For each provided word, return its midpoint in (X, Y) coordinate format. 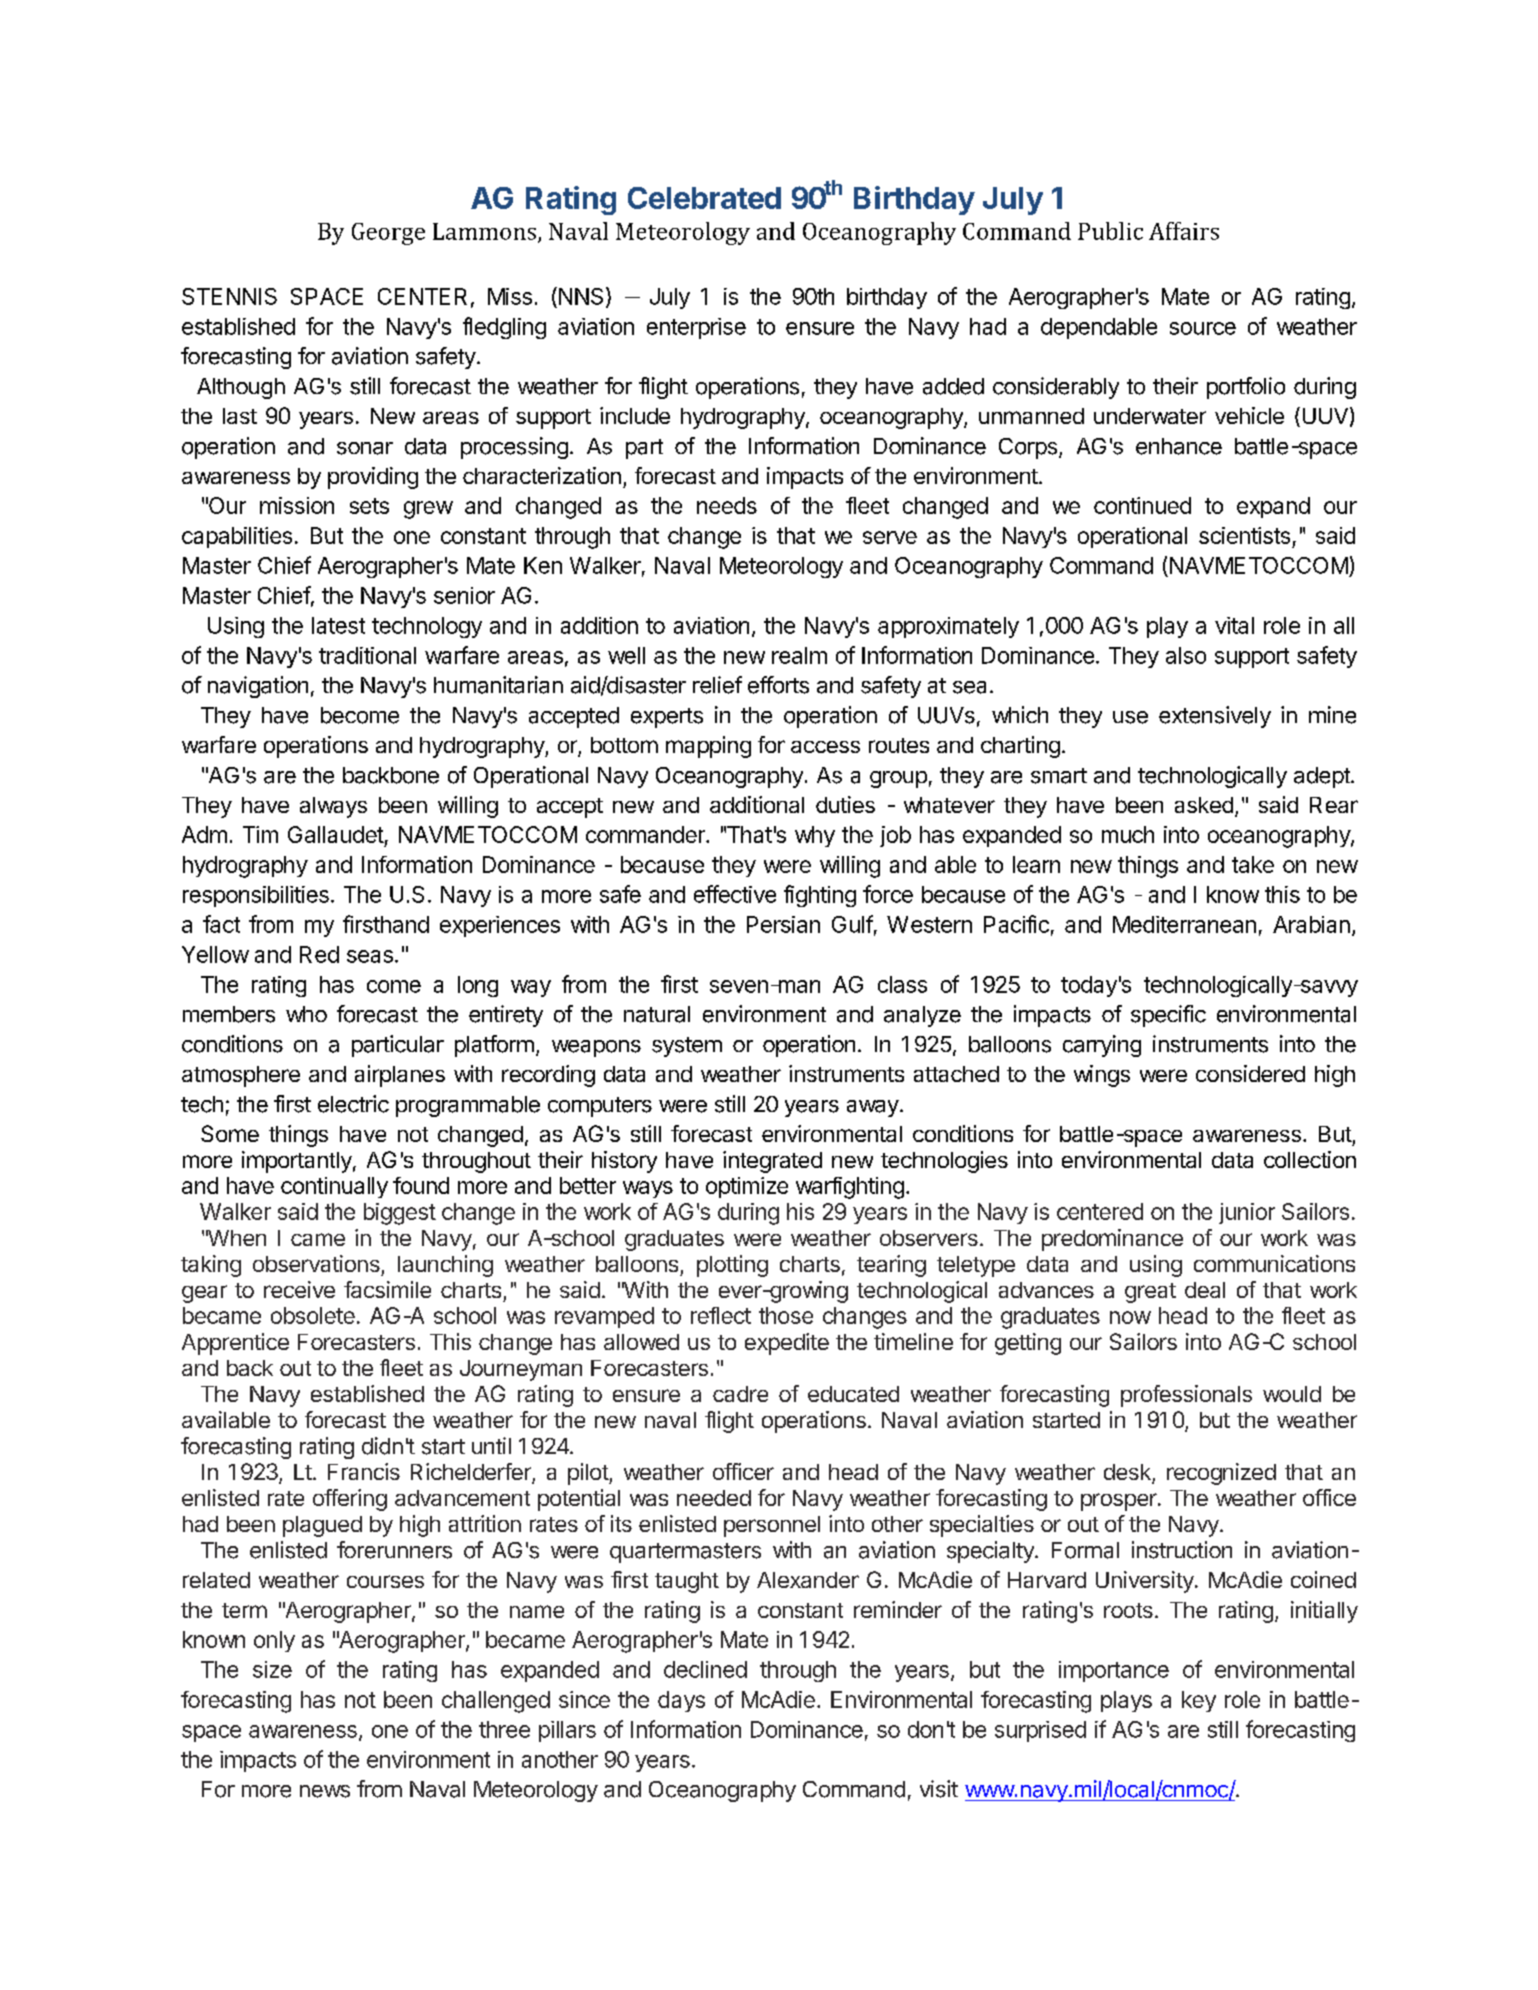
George (388, 234)
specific (1168, 1016)
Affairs (1184, 231)
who (306, 1014)
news (325, 1791)
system (687, 1047)
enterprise (696, 328)
